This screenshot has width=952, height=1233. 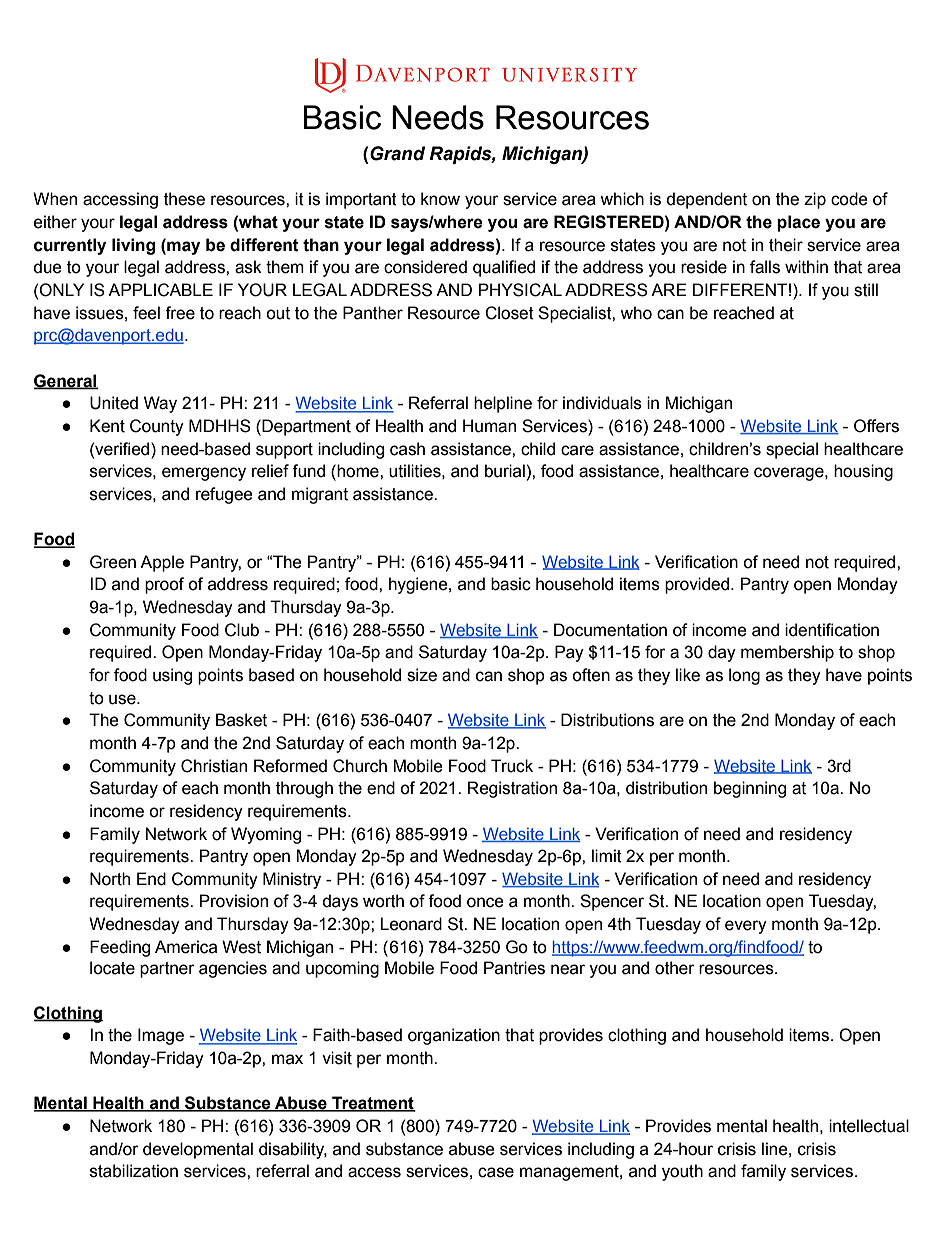 I want to click on beginning, so click(x=750, y=789).
